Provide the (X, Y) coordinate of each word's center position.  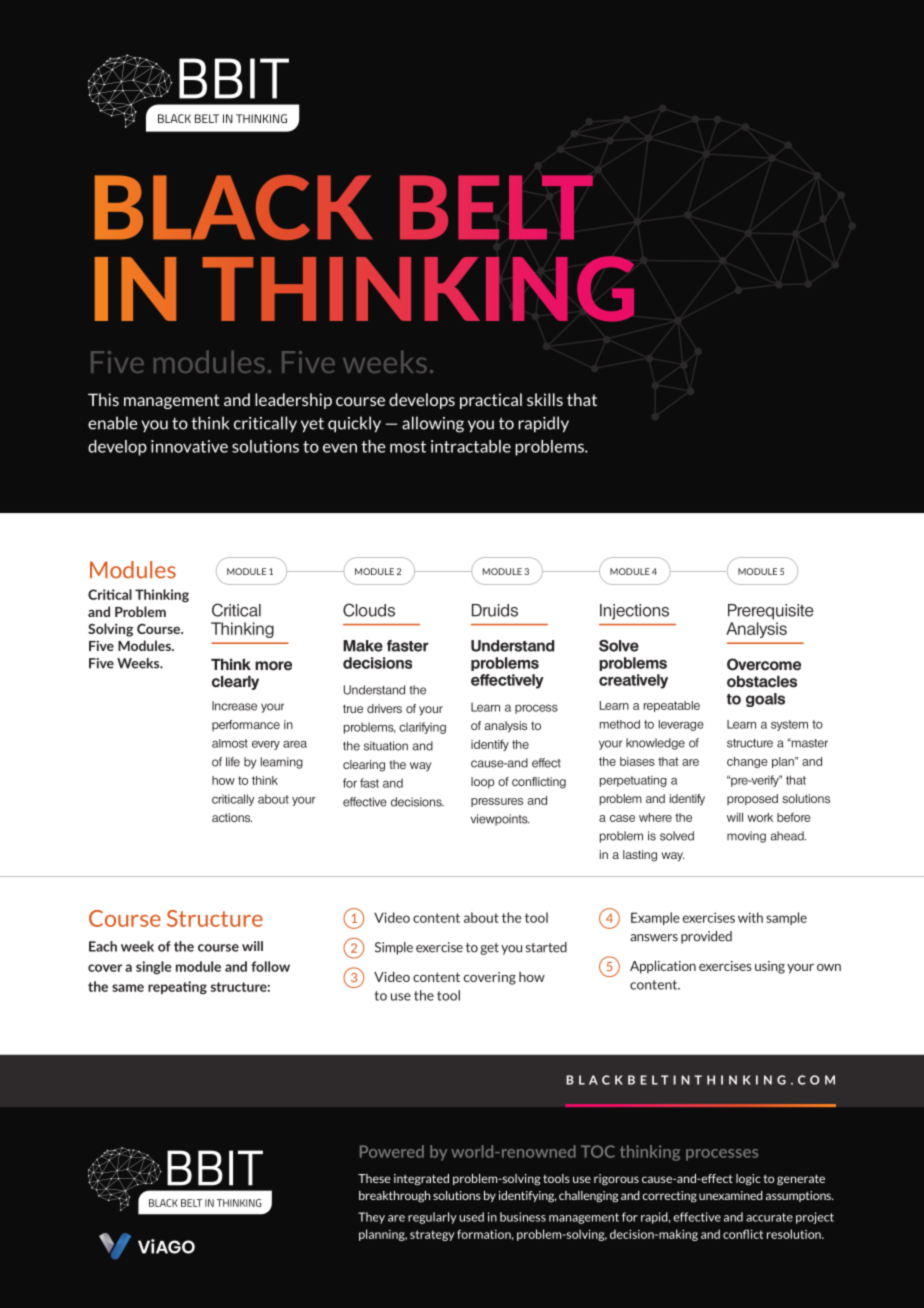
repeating (177, 988)
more (273, 666)
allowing (433, 424)
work (760, 817)
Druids (495, 610)
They (371, 1218)
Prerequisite (770, 612)
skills (545, 399)
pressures (497, 802)
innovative (189, 446)
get (489, 949)
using (770, 967)
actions (232, 817)
